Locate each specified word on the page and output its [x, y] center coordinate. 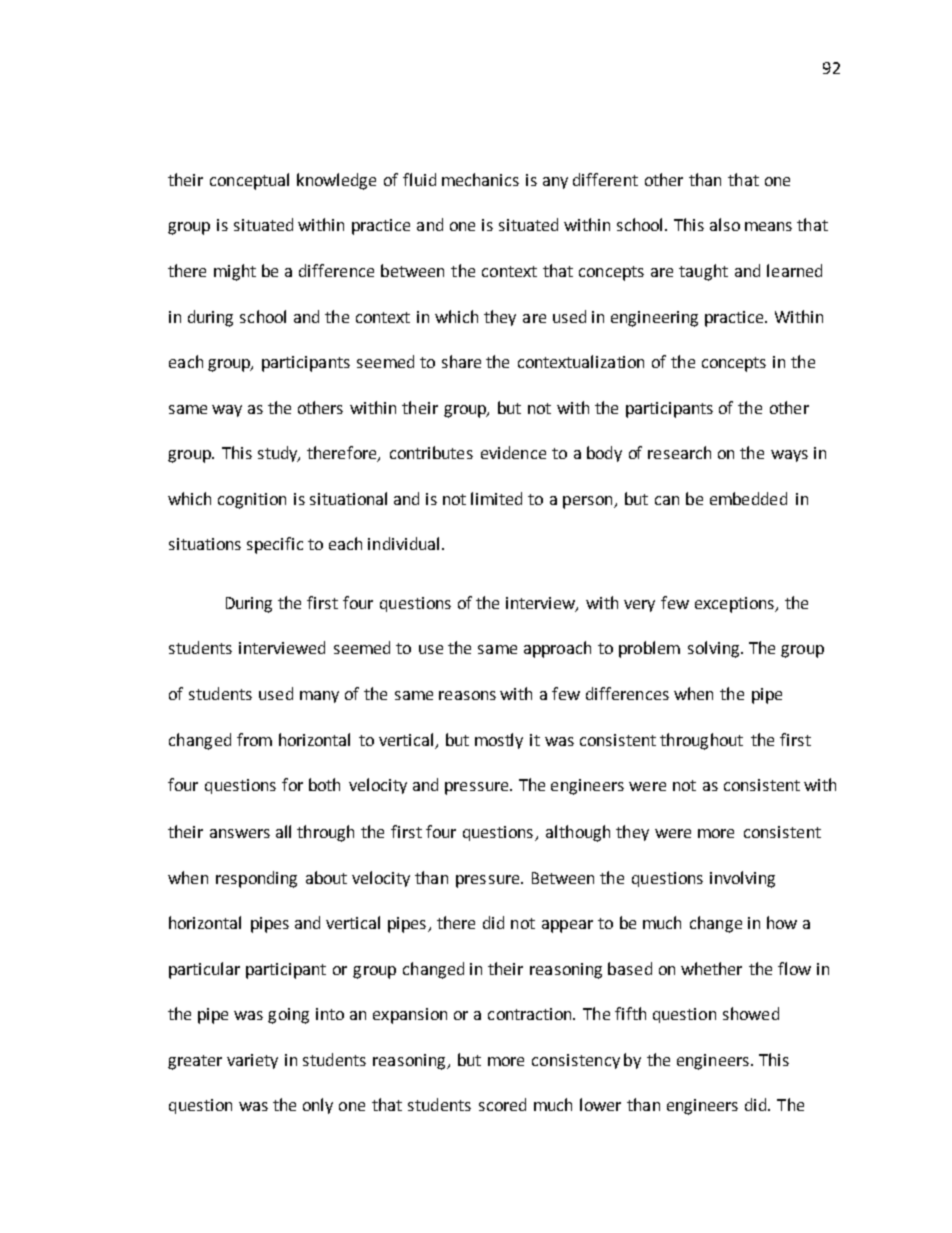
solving [715, 649]
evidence [513, 452]
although [578, 833]
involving [742, 879]
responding [256, 879]
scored [502, 1104]
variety [252, 1061]
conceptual [249, 181]
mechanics [480, 179]
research [679, 452]
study [279, 454]
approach [557, 649]
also [725, 224]
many [319, 697]
